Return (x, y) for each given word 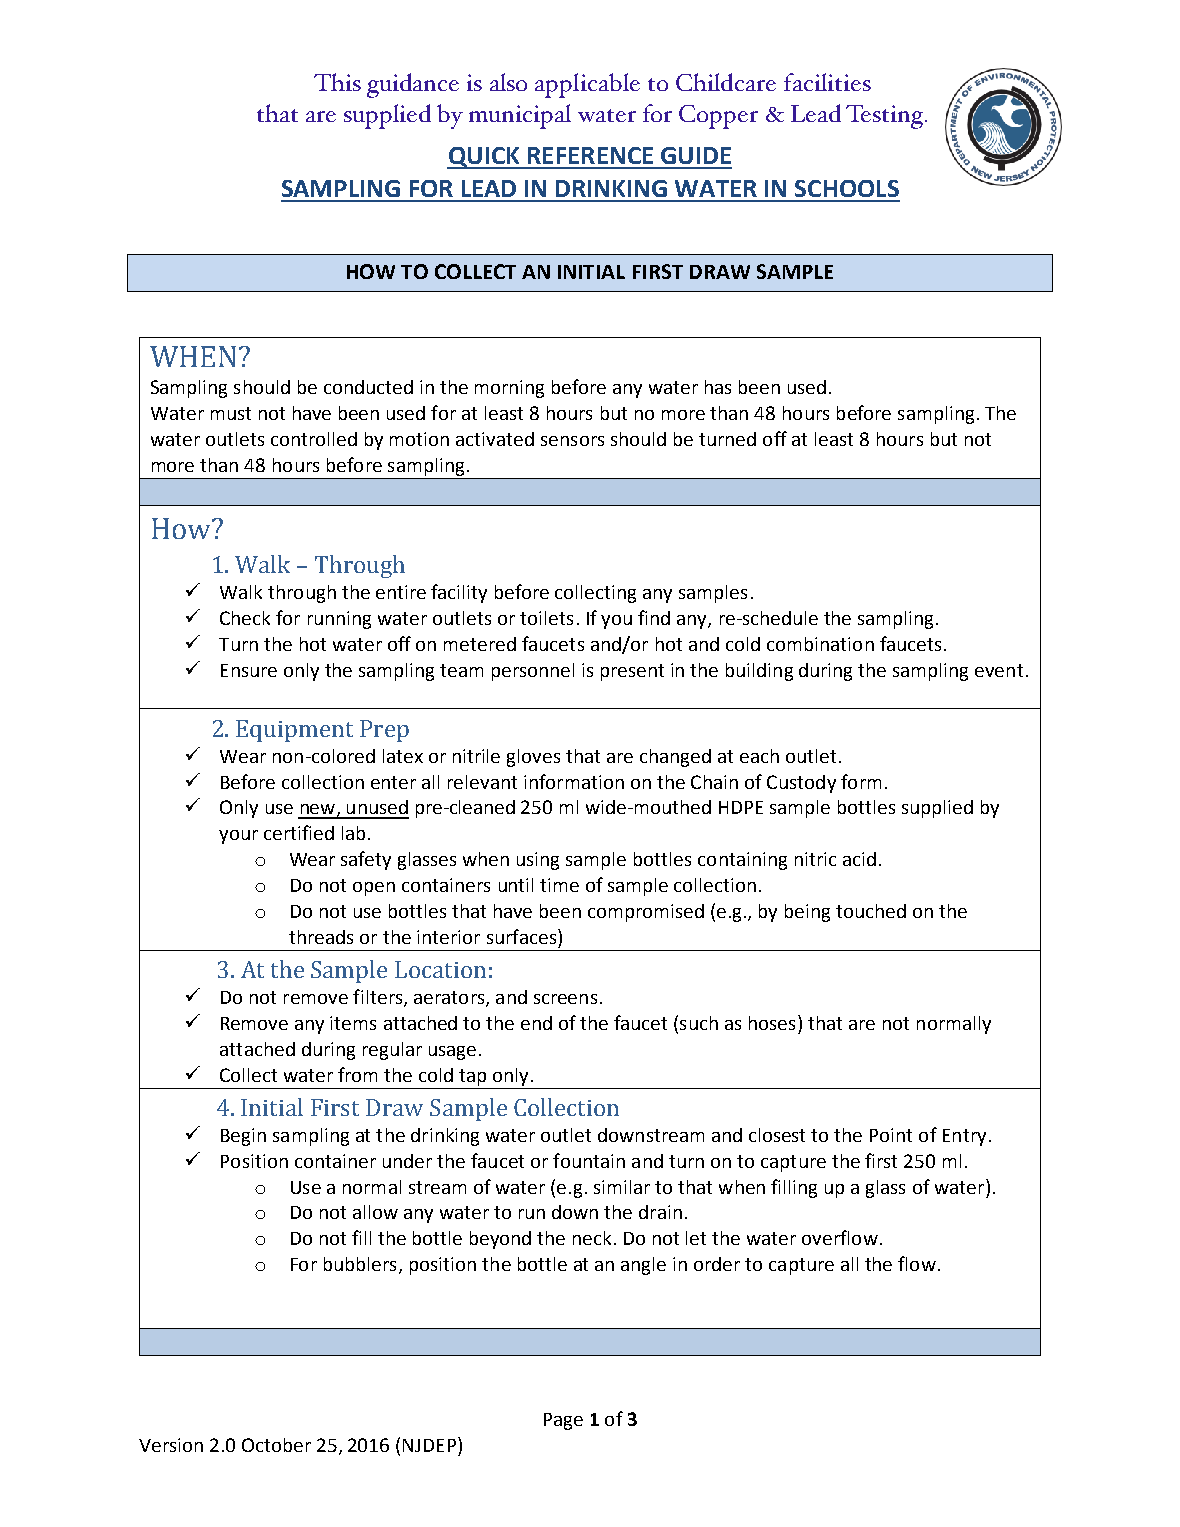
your (238, 837)
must (231, 413)
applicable (587, 85)
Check (245, 618)
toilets (546, 618)
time (559, 885)
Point (891, 1135)
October (276, 1445)
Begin (243, 1137)
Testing (886, 117)
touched (871, 911)
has (718, 387)
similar (622, 1187)
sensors (572, 441)
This (337, 82)
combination (820, 644)
